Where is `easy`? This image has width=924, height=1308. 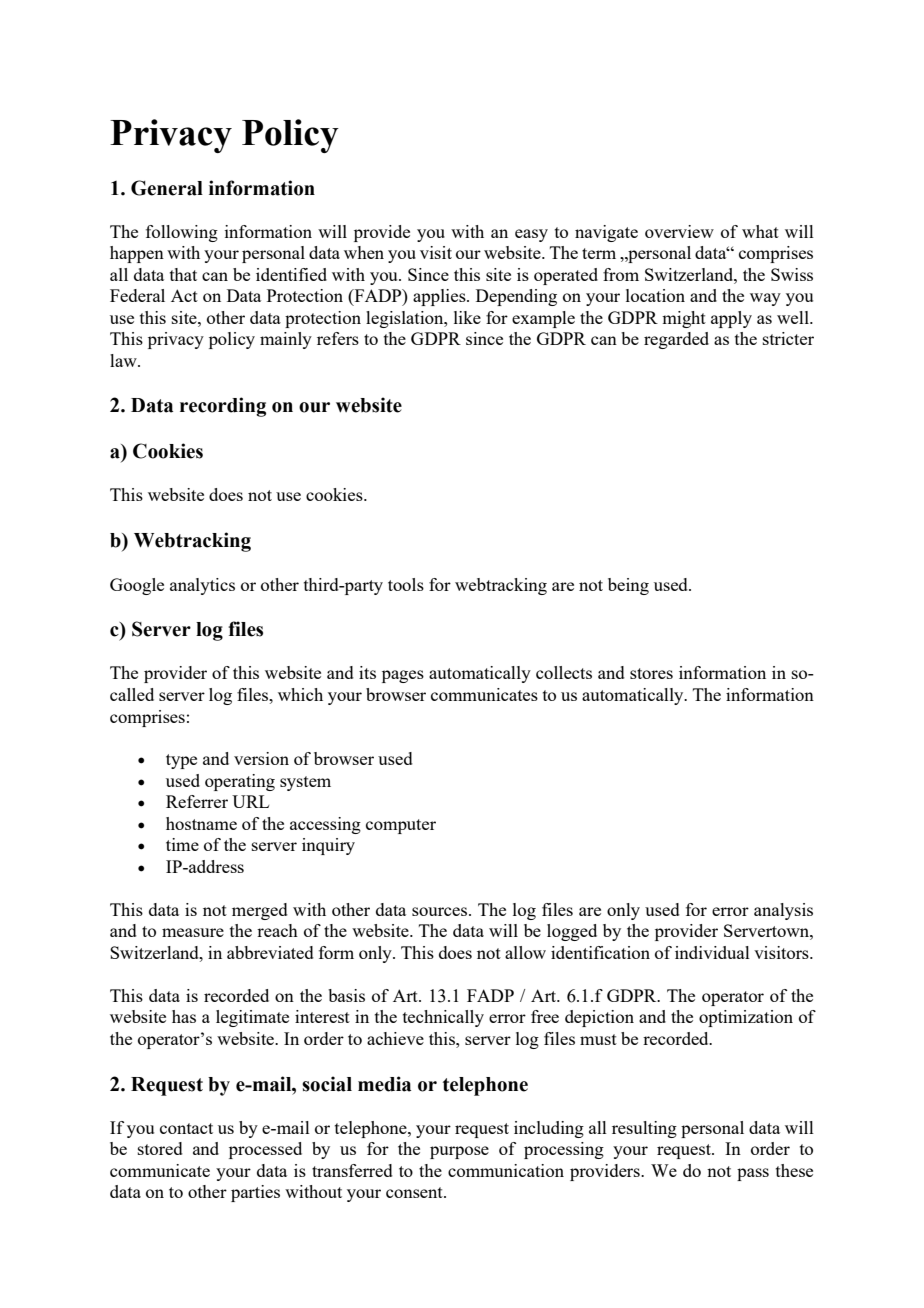
easy is located at coordinates (531, 235).
